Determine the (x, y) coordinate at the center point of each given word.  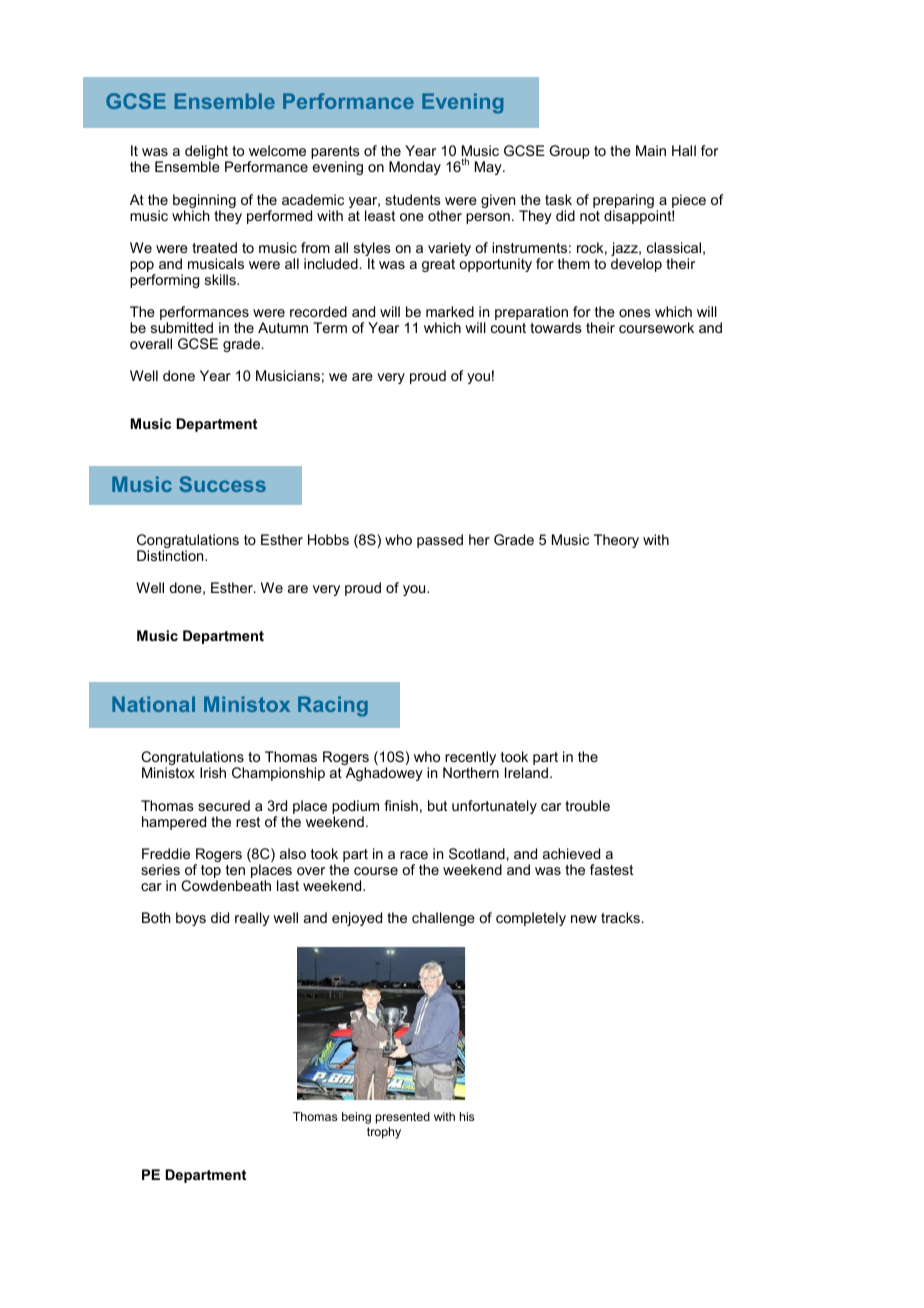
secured (224, 805)
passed (440, 541)
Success (222, 484)
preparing (623, 202)
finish (401, 805)
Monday (415, 168)
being (356, 1118)
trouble (587, 805)
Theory (616, 541)
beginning (204, 202)
